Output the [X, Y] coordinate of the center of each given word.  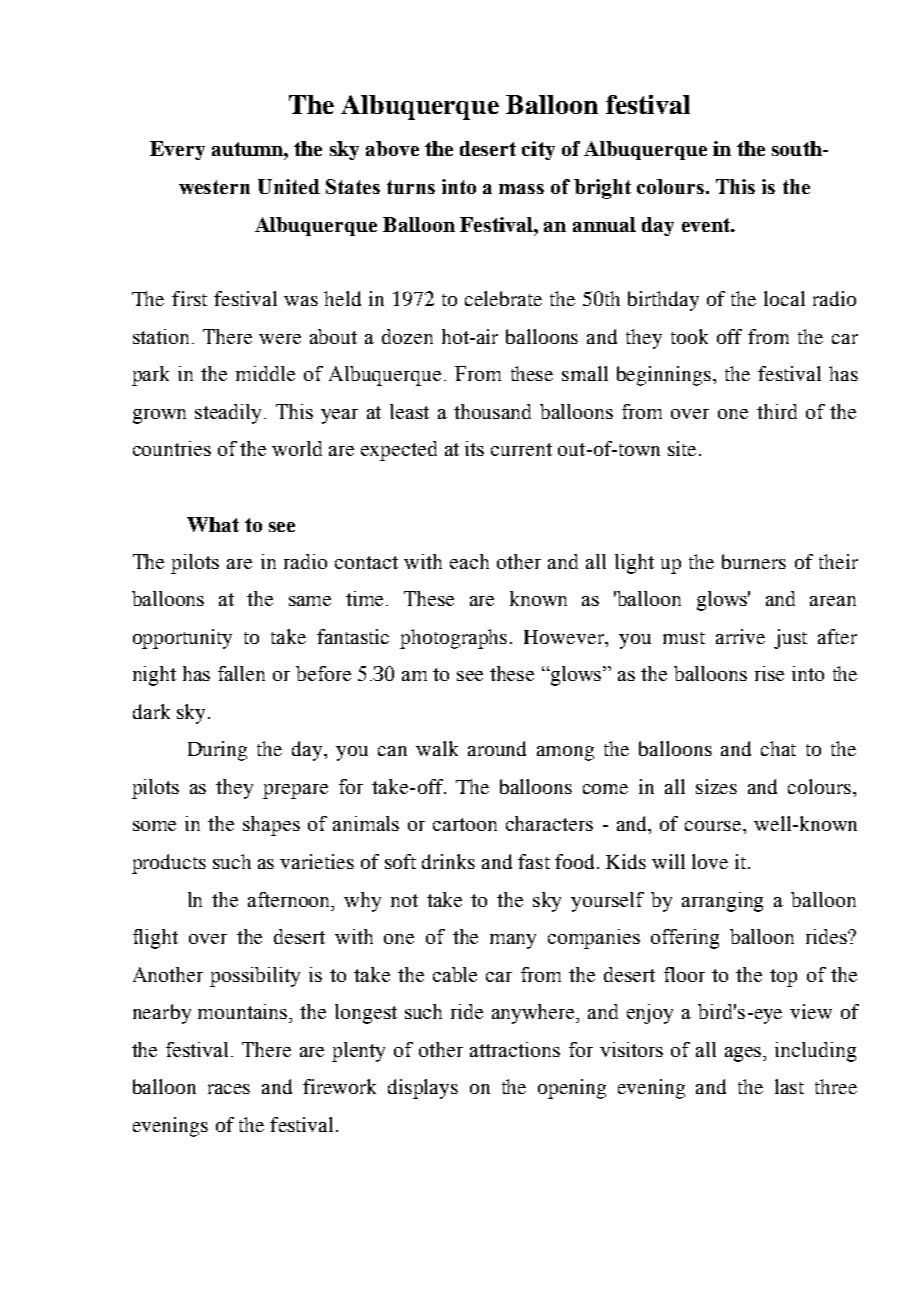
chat [778, 748]
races [229, 1089]
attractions [515, 1049]
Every [177, 150]
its [474, 448]
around [497, 748]
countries [172, 448]
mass [521, 189]
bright [602, 189]
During [217, 751]
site [682, 448]
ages [745, 1054]
